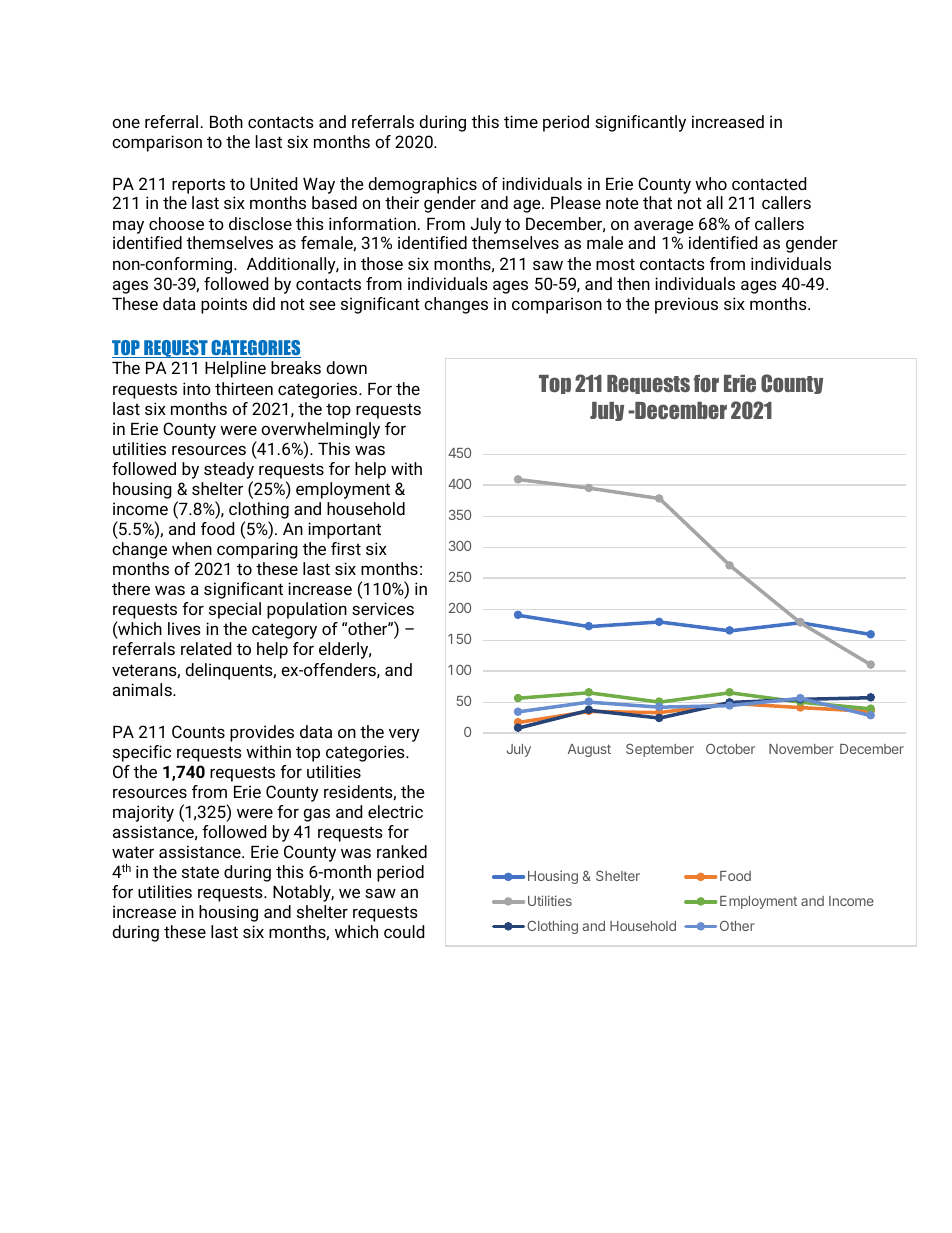  What do you see at coordinates (224, 305) in the screenshot?
I see `points` at bounding box center [224, 305].
